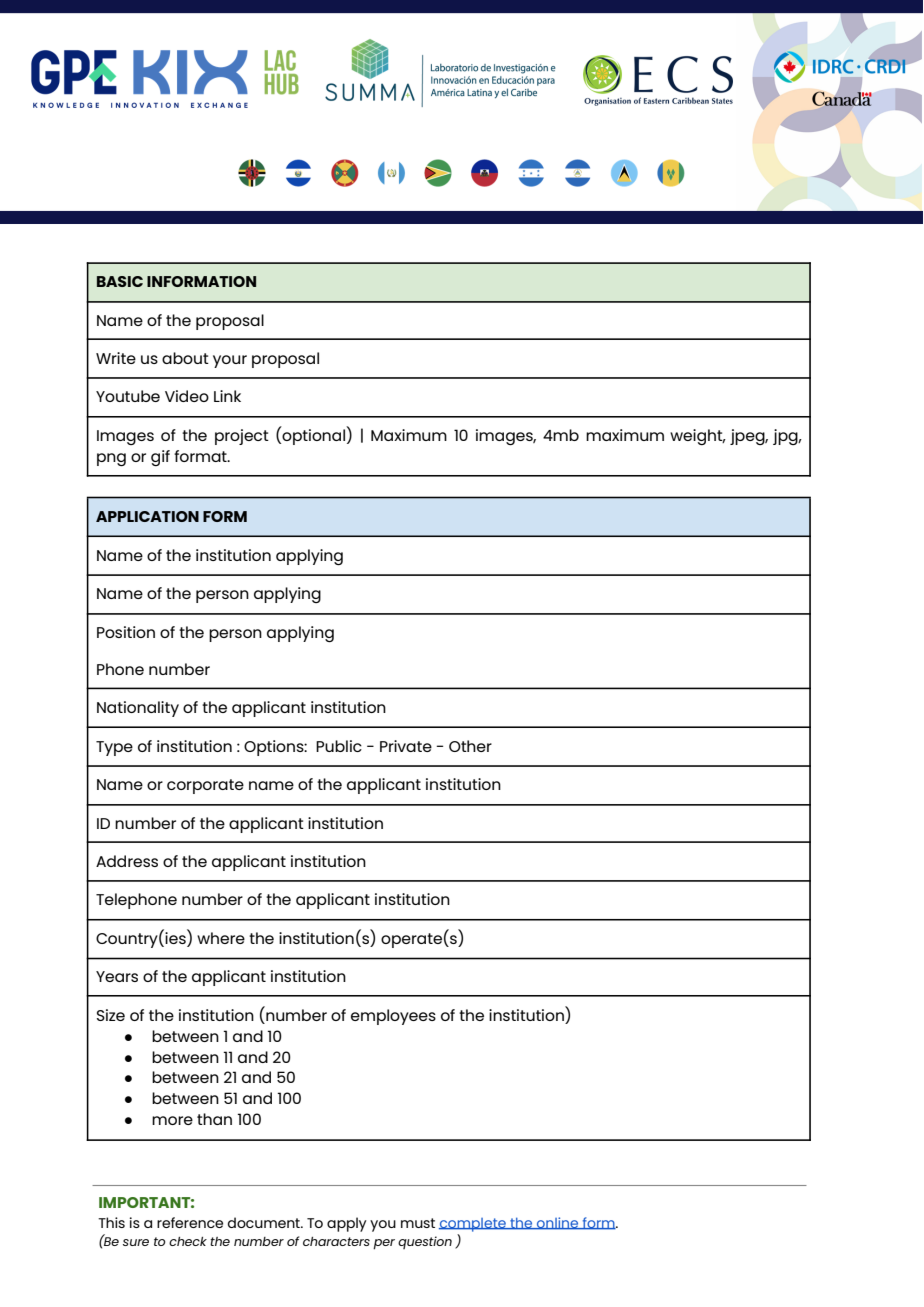 This screenshot has height=1307, width=924. I want to click on must, so click(418, 1223).
